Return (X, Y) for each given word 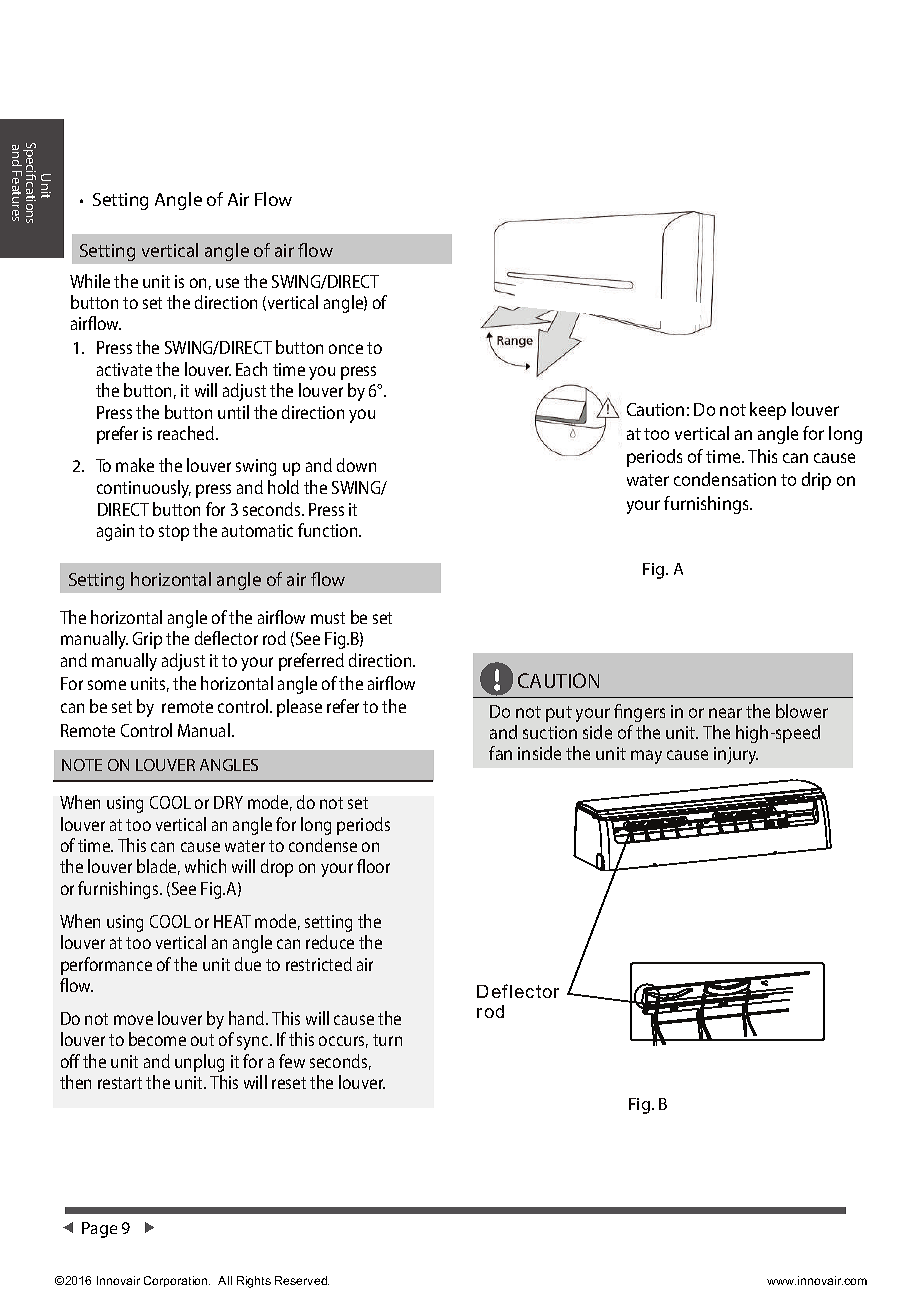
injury (736, 755)
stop (174, 533)
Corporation (177, 1281)
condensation (725, 479)
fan (500, 753)
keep (768, 411)
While (90, 281)
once (346, 349)
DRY (228, 802)
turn (387, 1040)
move (133, 1020)
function (329, 530)
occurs (343, 1042)
